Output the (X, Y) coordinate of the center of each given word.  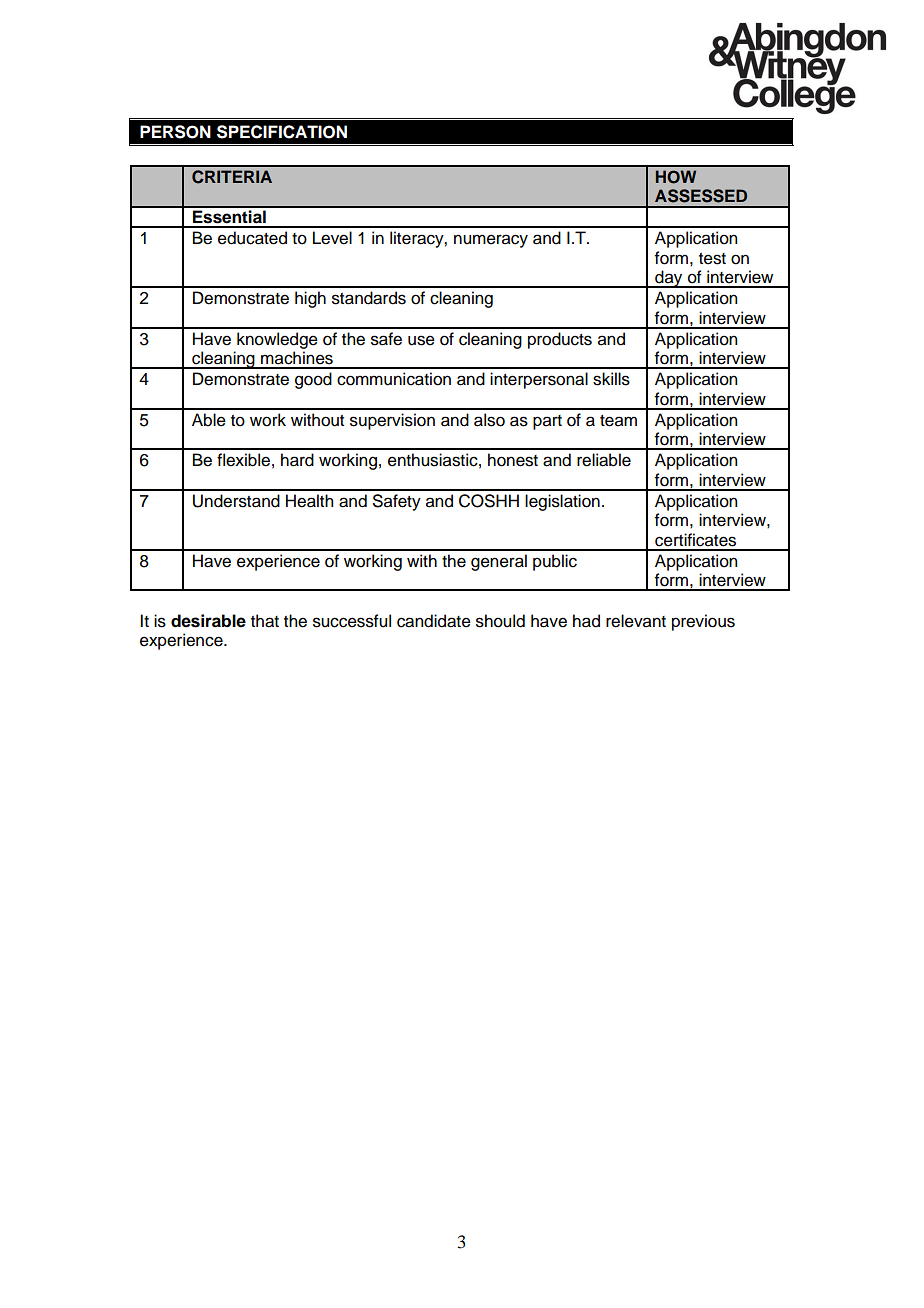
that (265, 621)
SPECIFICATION (282, 132)
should (500, 621)
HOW (676, 177)
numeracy (491, 241)
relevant (636, 621)
